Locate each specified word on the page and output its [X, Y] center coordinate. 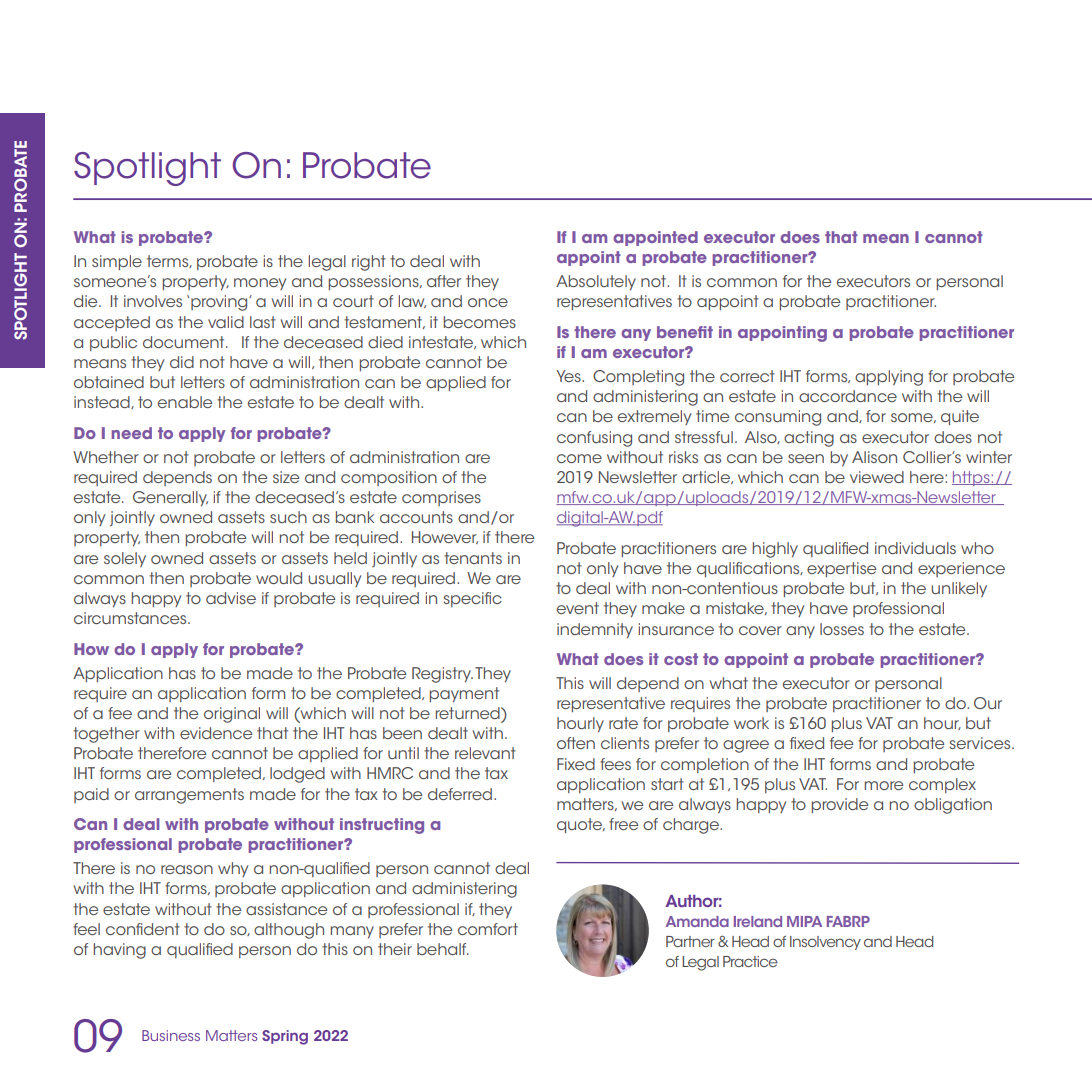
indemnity [595, 630]
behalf [443, 949]
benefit [685, 332]
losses [842, 629]
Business [171, 1035]
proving [220, 303]
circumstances [131, 618]
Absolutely [596, 282]
